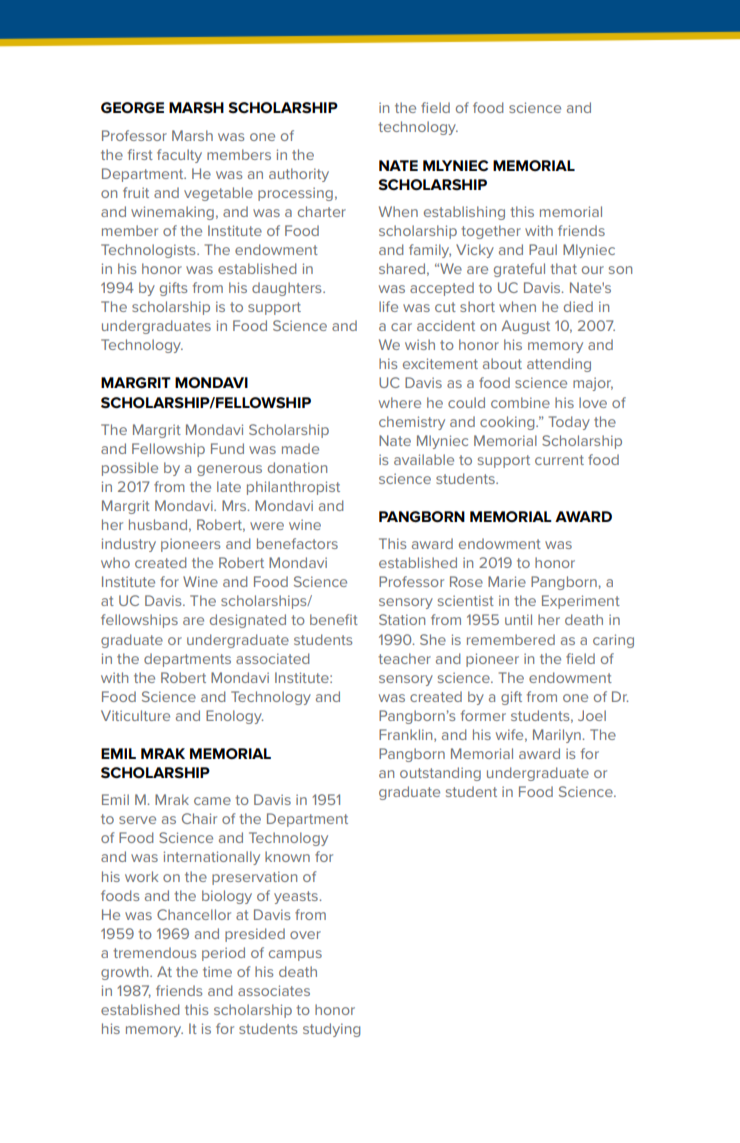 This screenshot has width=740, height=1143. What do you see at coordinates (543, 249) in the screenshot?
I see `Paul` at bounding box center [543, 249].
